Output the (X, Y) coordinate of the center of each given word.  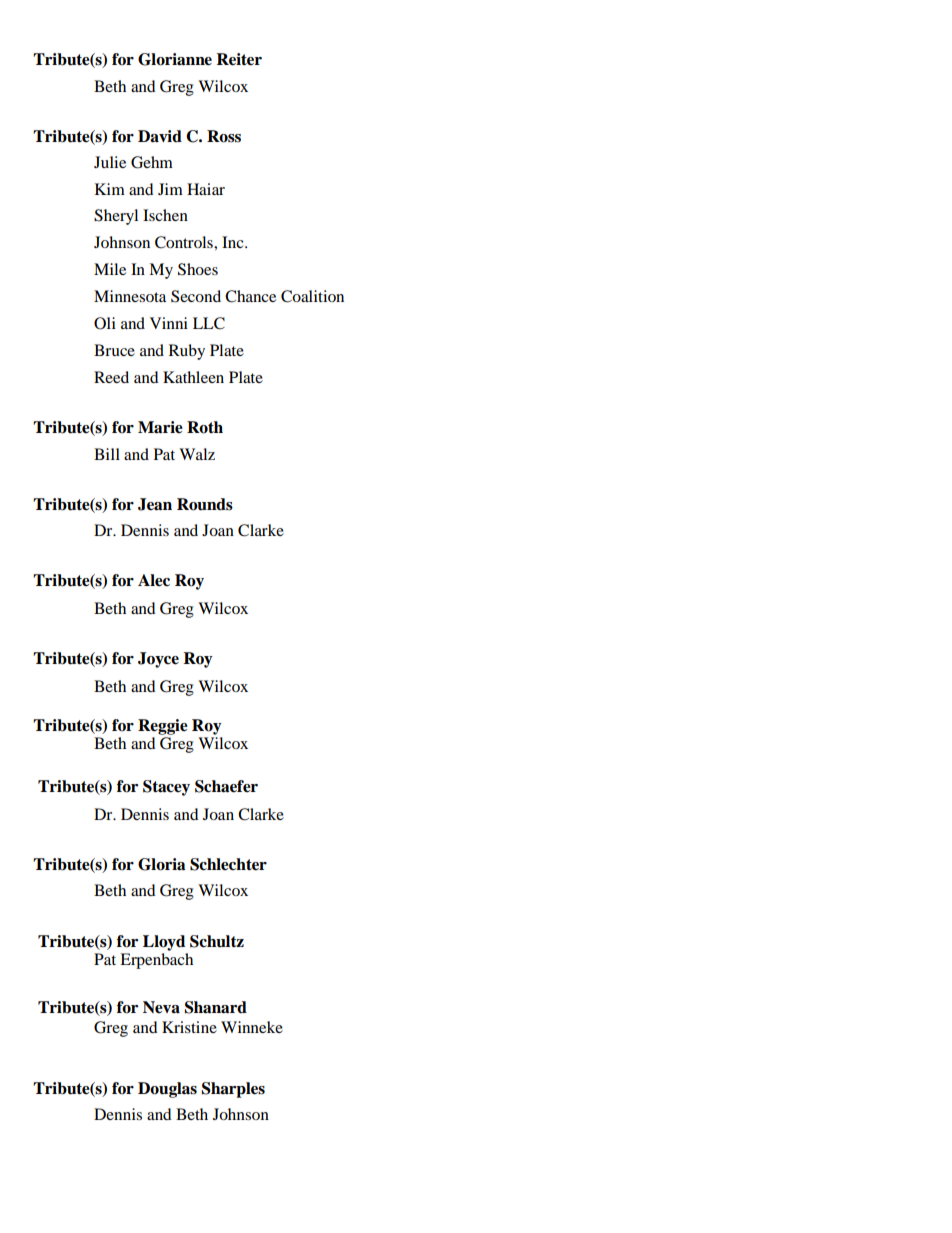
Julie (110, 162)
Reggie (163, 727)
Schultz (217, 941)
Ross (224, 136)
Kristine (189, 1027)
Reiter (239, 59)
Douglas (167, 1090)
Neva (161, 1007)
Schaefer (226, 786)
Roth (205, 427)
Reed (111, 377)
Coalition (312, 296)
